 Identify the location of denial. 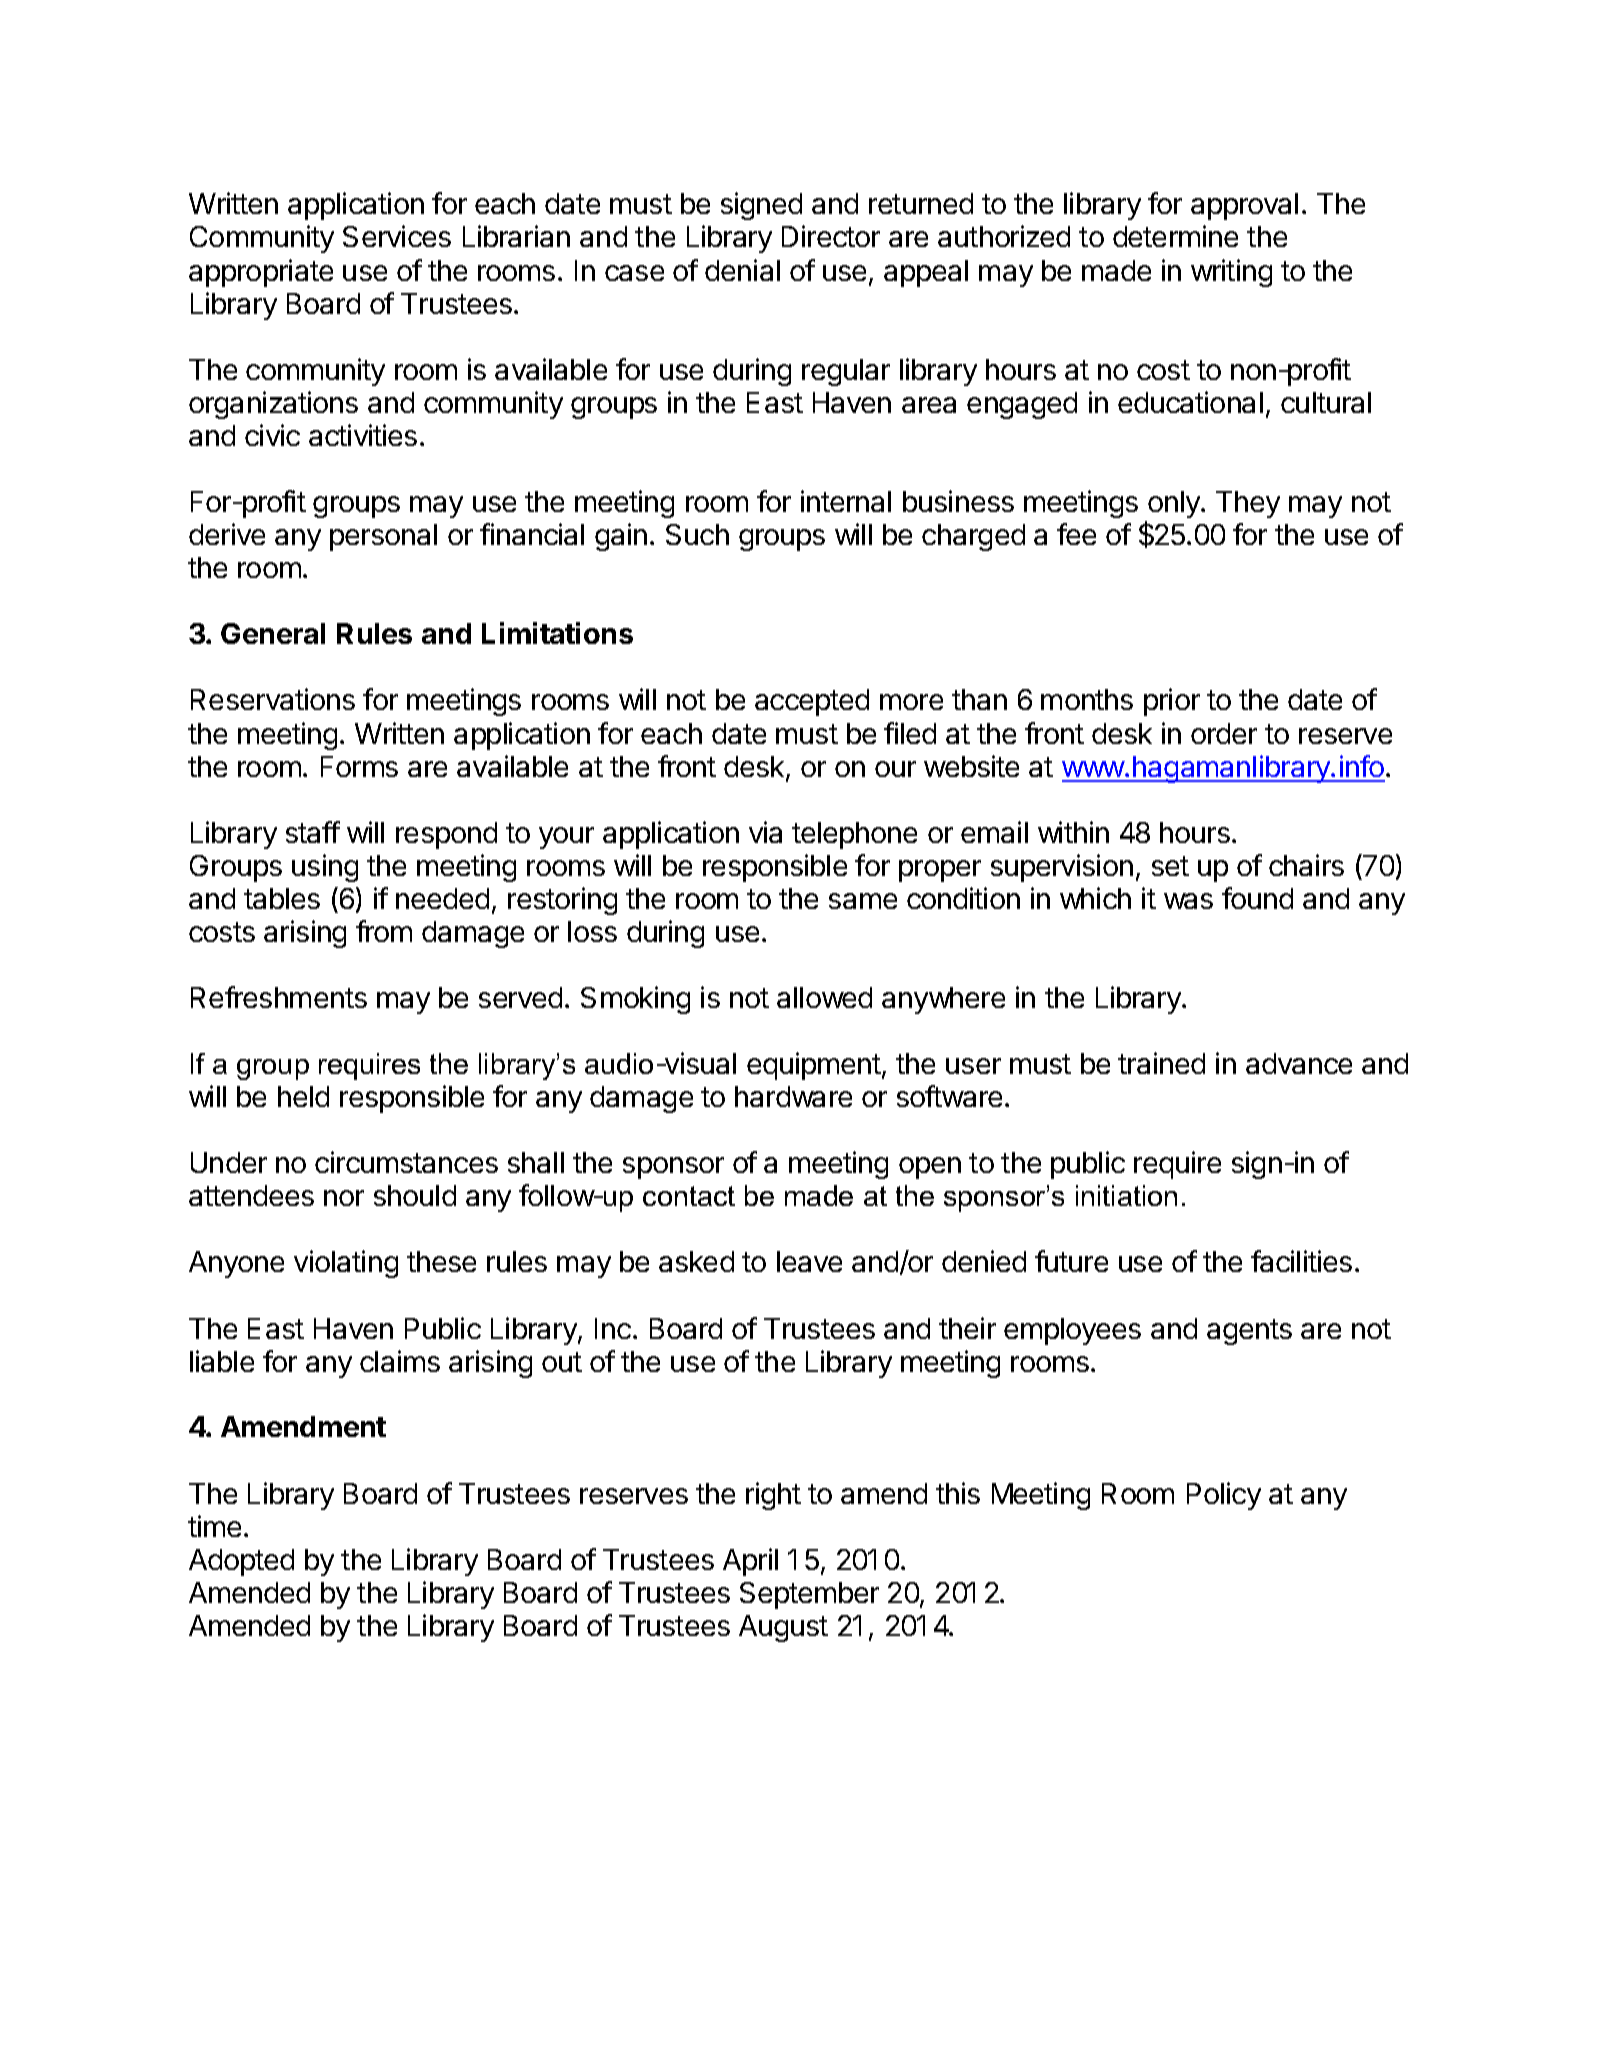
(742, 270).
